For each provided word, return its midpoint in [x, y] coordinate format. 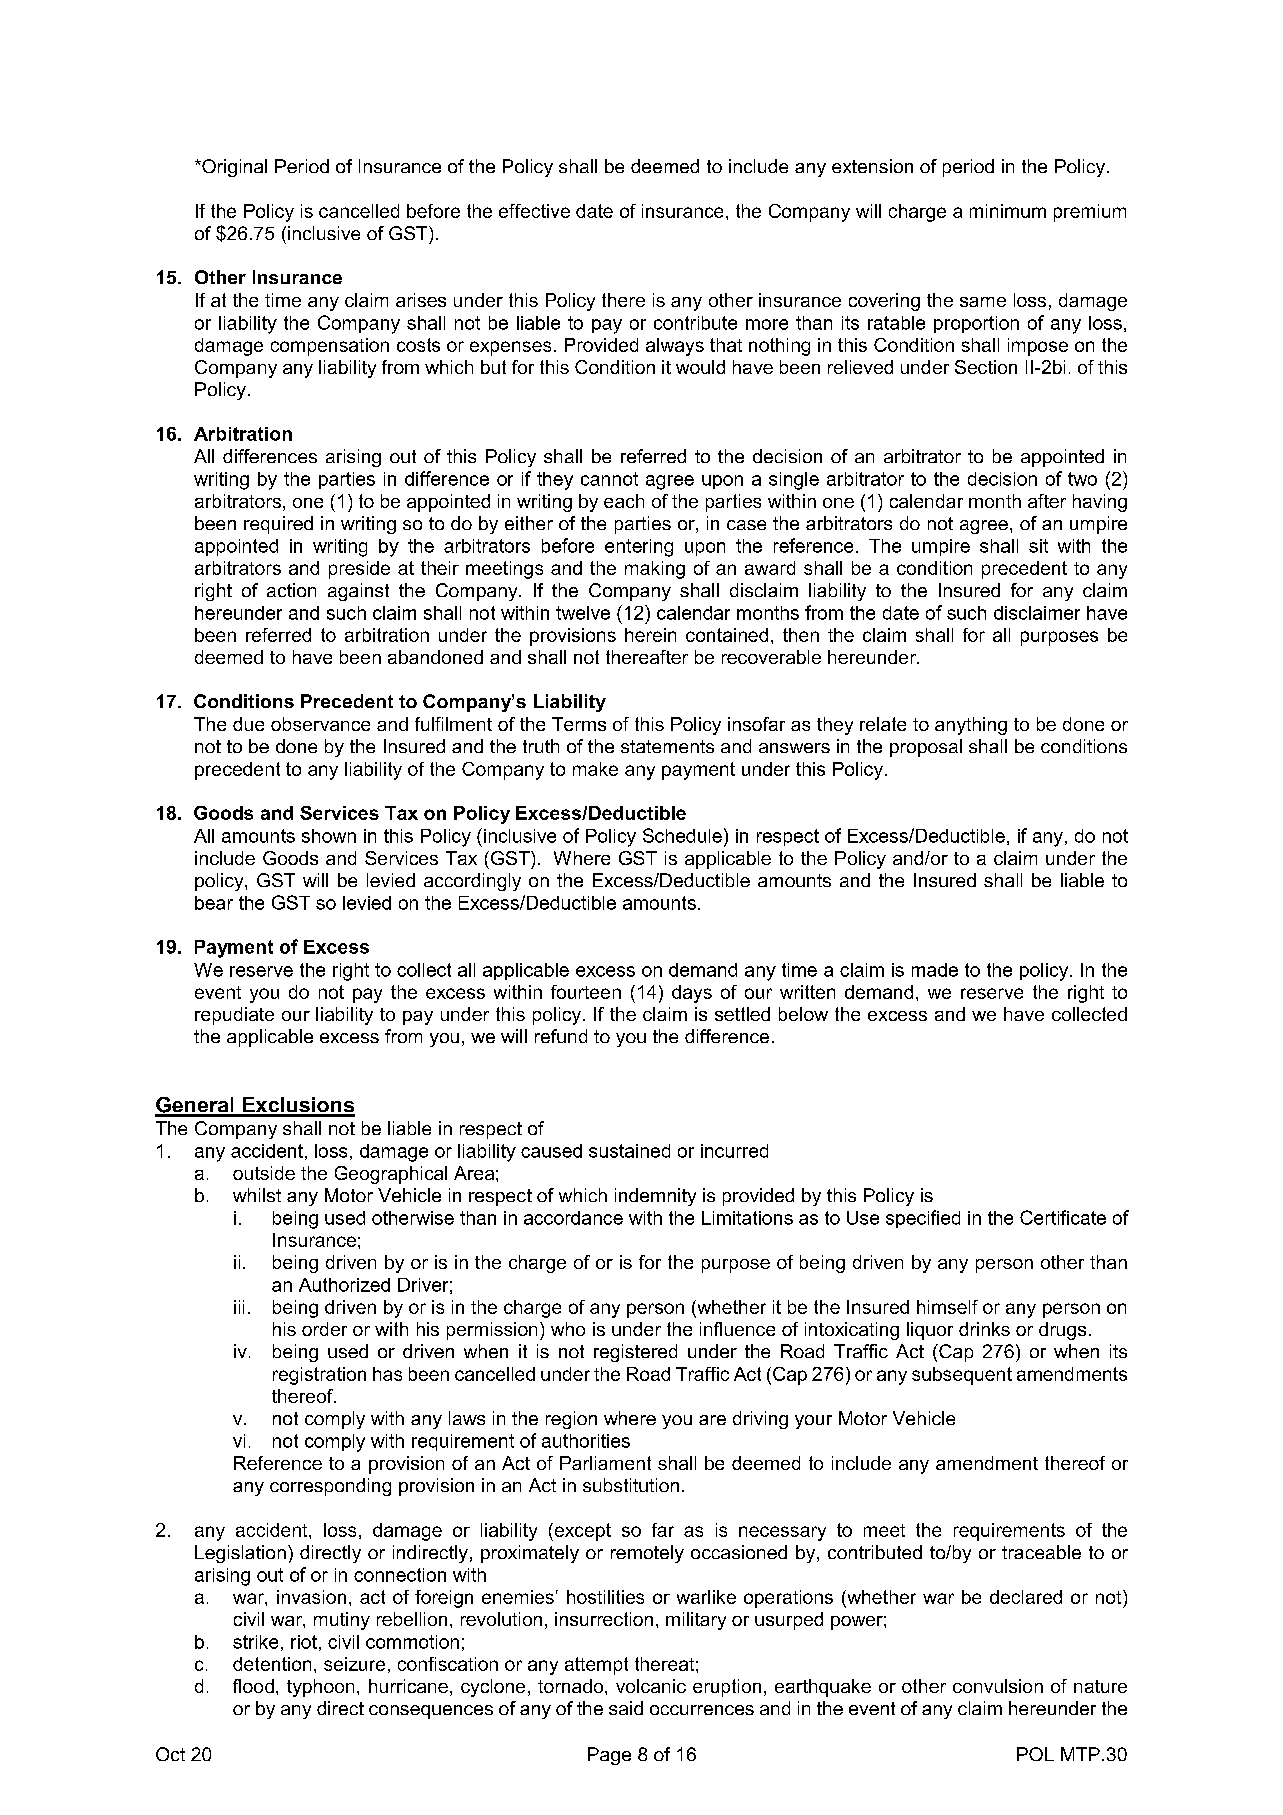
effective [534, 211]
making [655, 570]
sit [1038, 546]
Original [233, 168]
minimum [1008, 211]
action [291, 590]
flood [253, 1686]
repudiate [234, 1016]
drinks [984, 1329]
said [626, 1708]
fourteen [586, 992]
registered [635, 1353]
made [935, 970]
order [324, 1329]
